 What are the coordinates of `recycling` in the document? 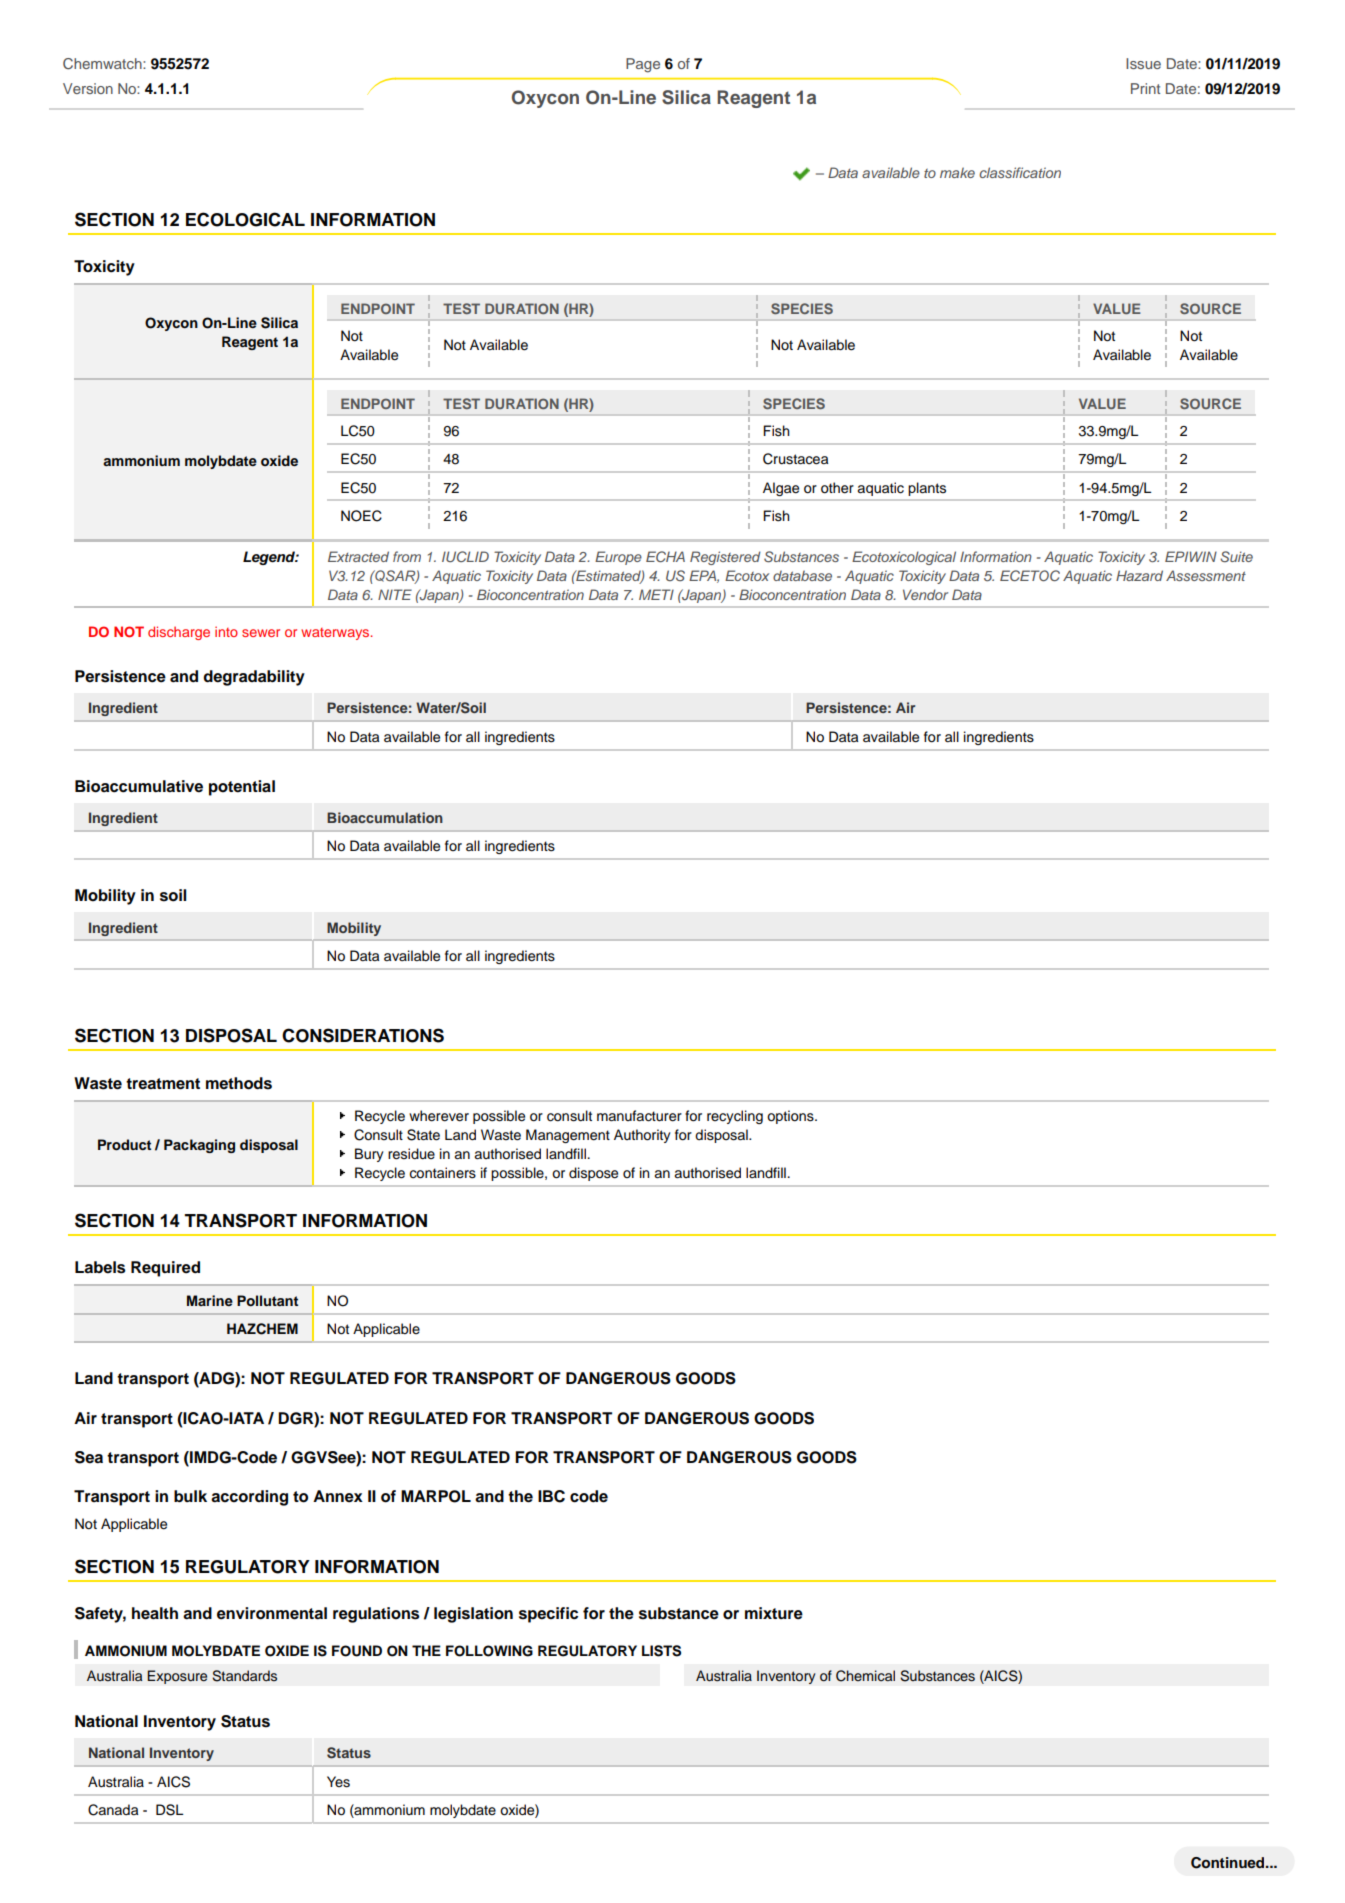 It's located at (735, 1117).
